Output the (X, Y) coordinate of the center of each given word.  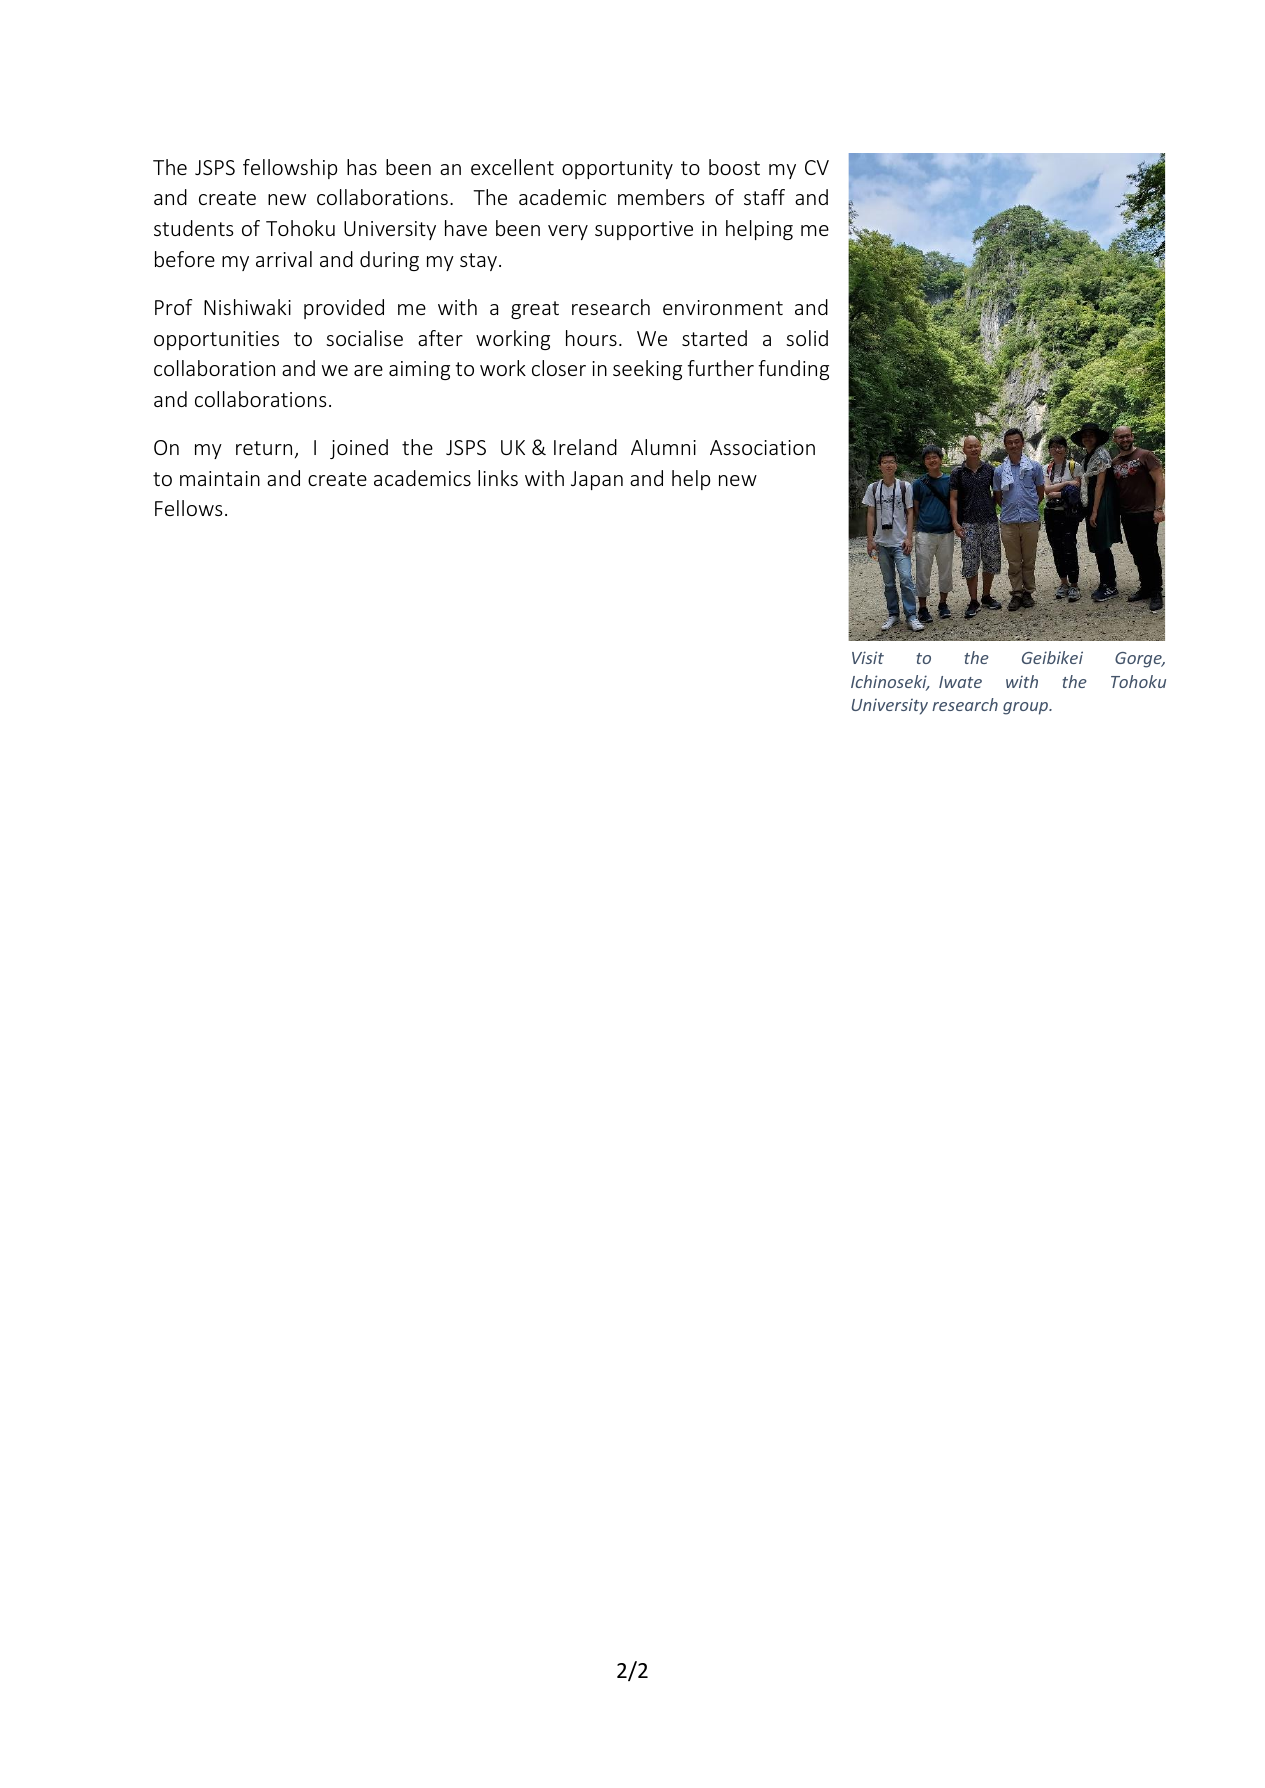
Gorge (1139, 660)
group (1027, 708)
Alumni (663, 447)
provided (344, 309)
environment (723, 307)
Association (762, 447)
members (661, 197)
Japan (597, 480)
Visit (868, 657)
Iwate (960, 682)
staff (764, 197)
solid (807, 338)
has (362, 167)
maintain (220, 478)
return (264, 448)
